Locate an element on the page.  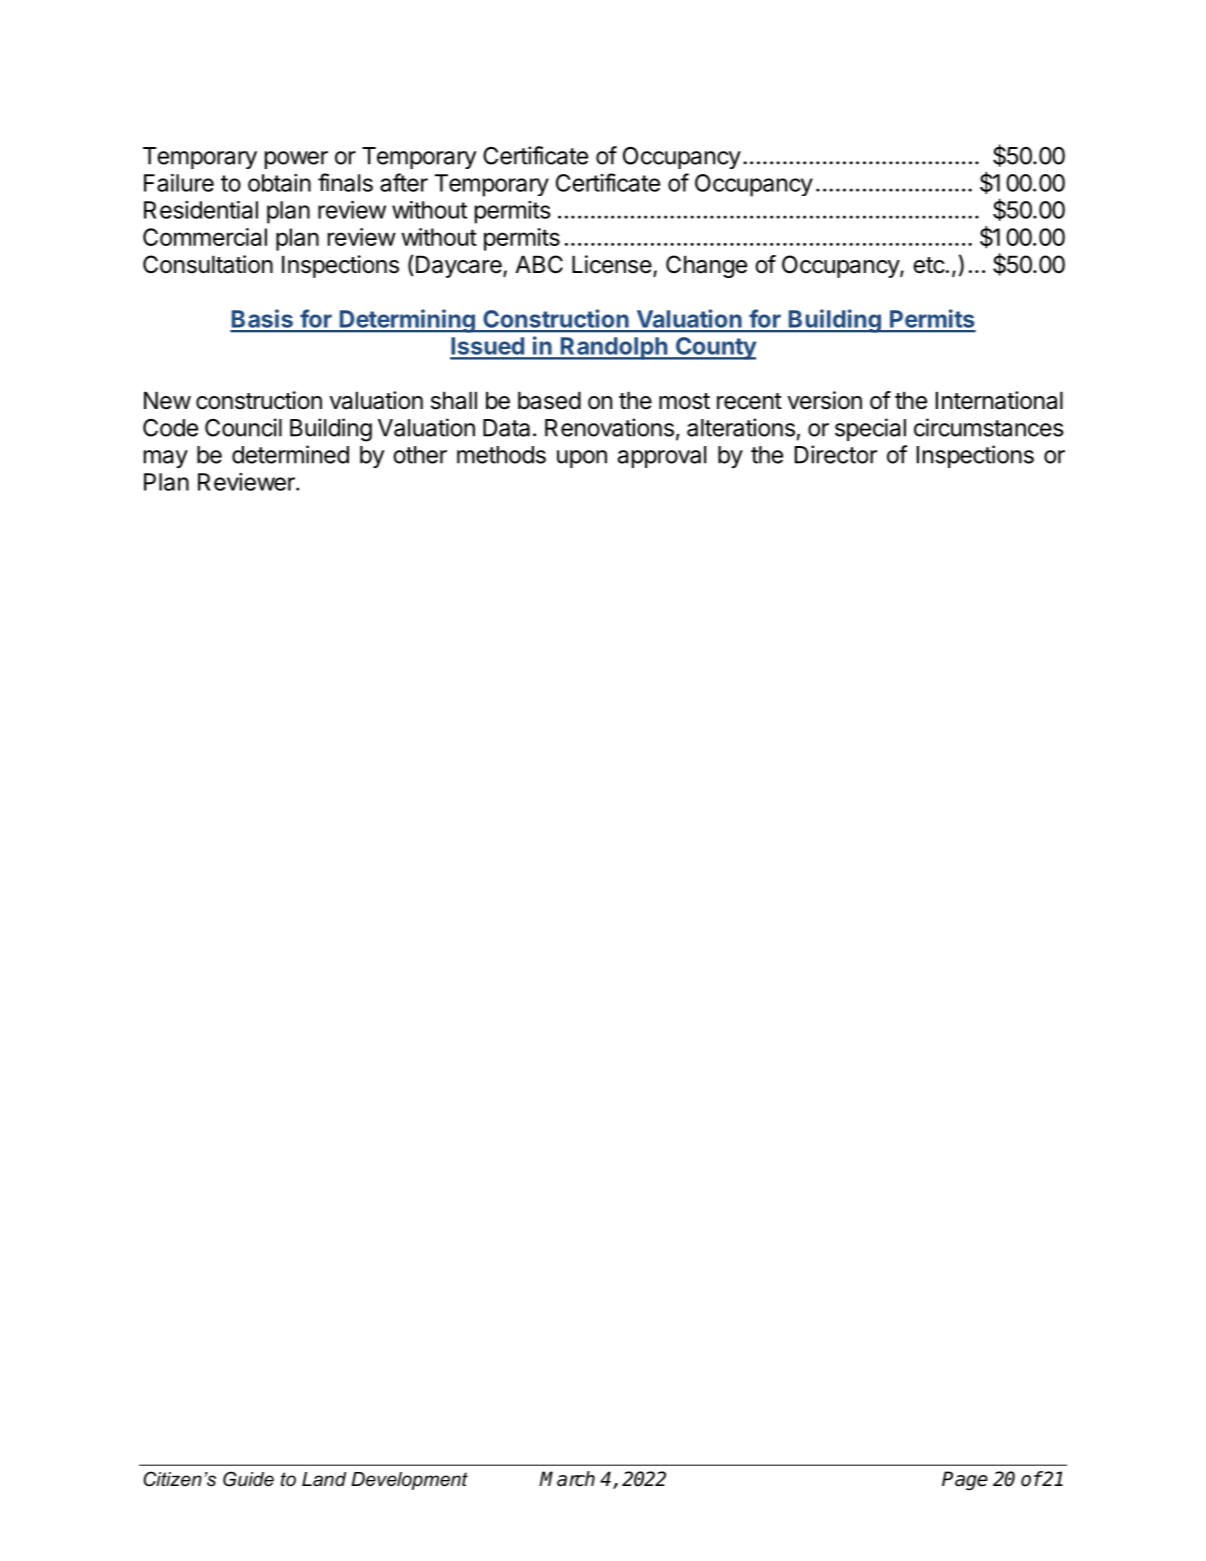
Development is located at coordinates (409, 1481).
